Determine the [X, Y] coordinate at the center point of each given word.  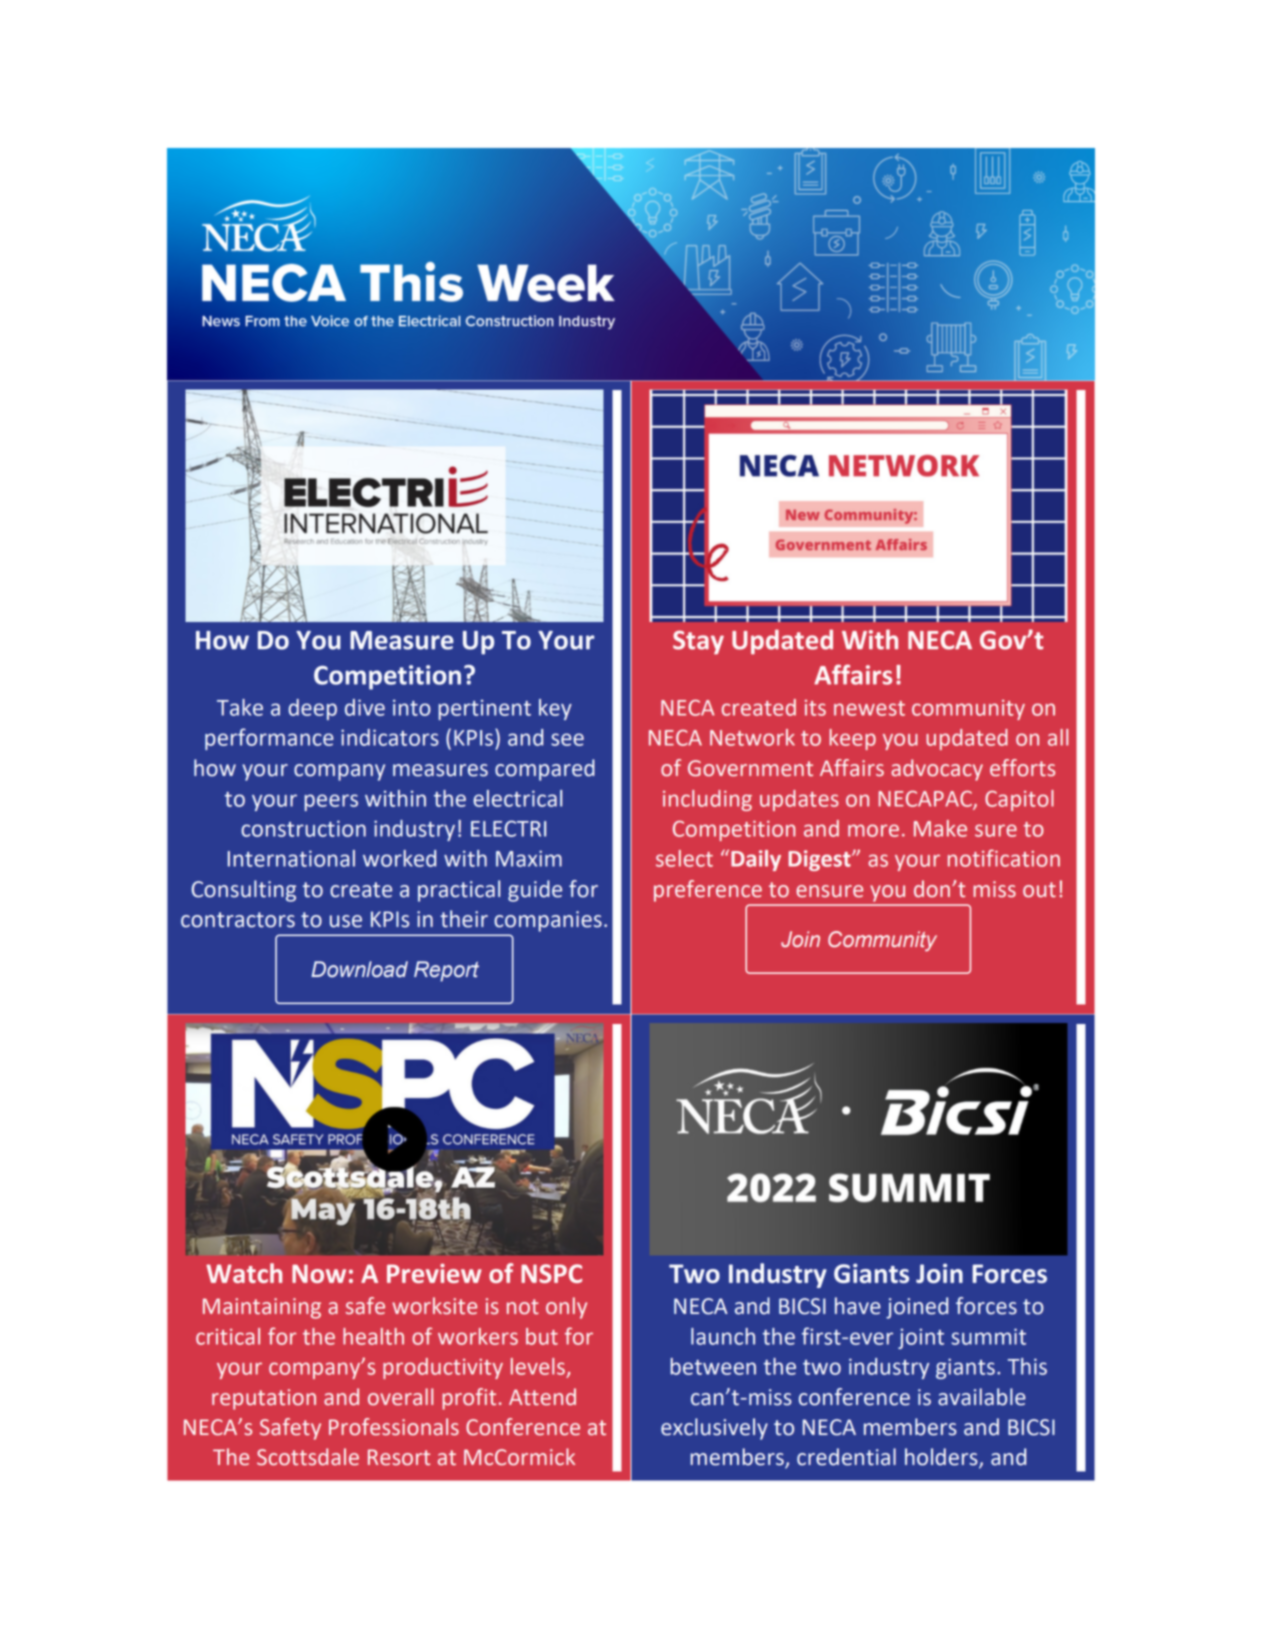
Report [446, 971]
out [1039, 890]
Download [359, 969]
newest [869, 708]
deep [312, 709]
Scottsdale [308, 1457]
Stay [698, 642]
